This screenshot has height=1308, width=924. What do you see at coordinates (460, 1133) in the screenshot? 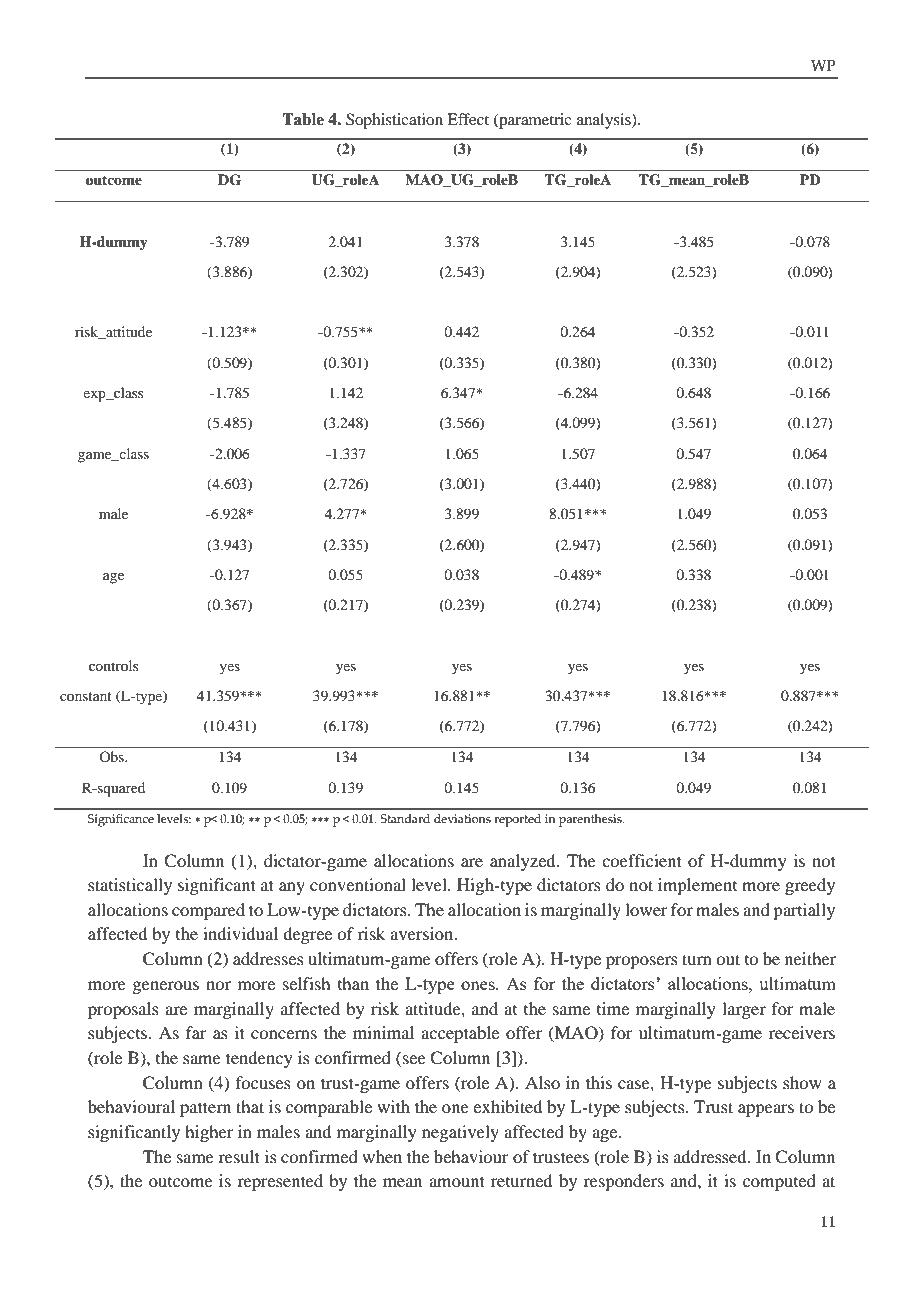
I see `negatively` at bounding box center [460, 1133].
